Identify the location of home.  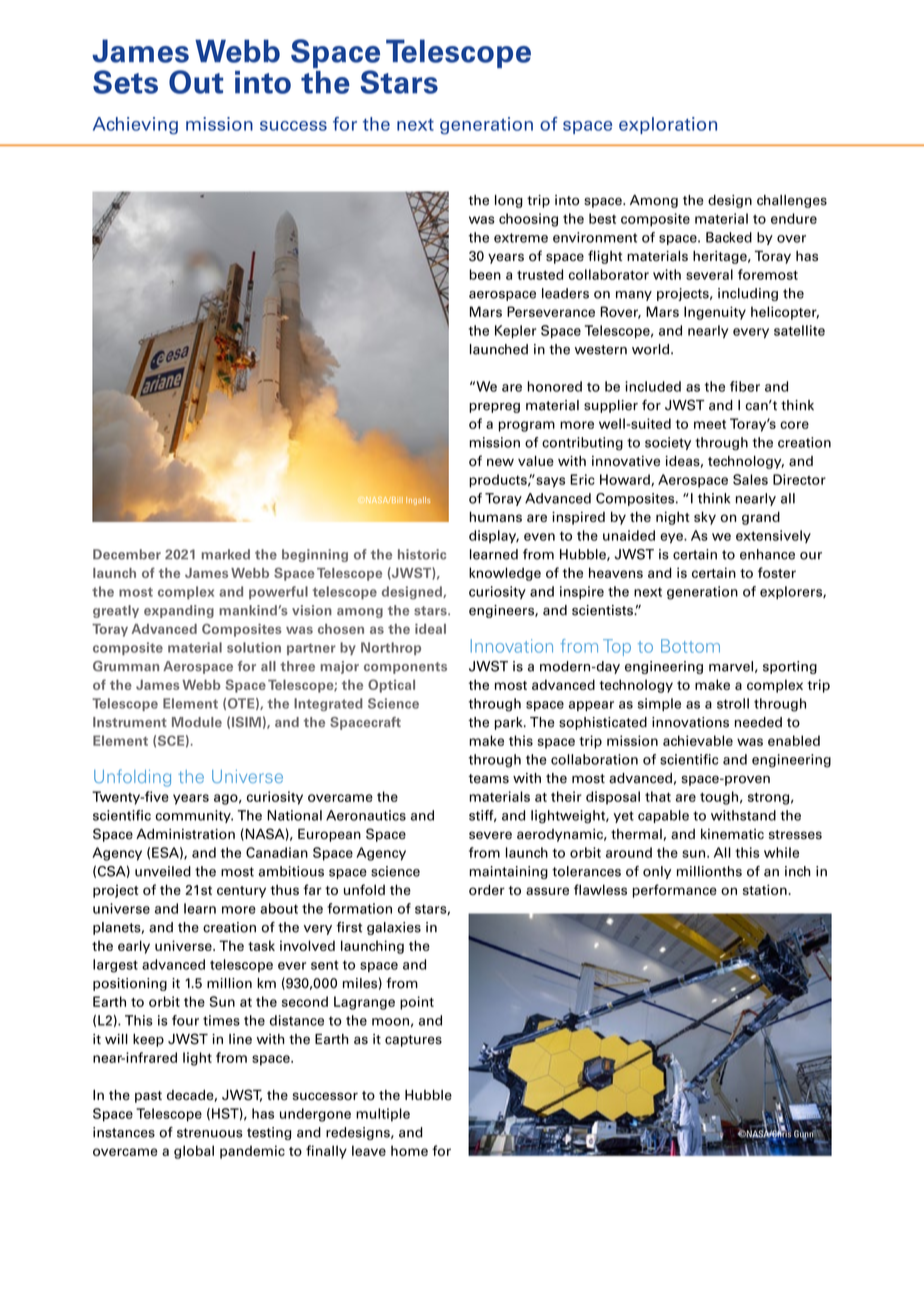
(409, 1150).
